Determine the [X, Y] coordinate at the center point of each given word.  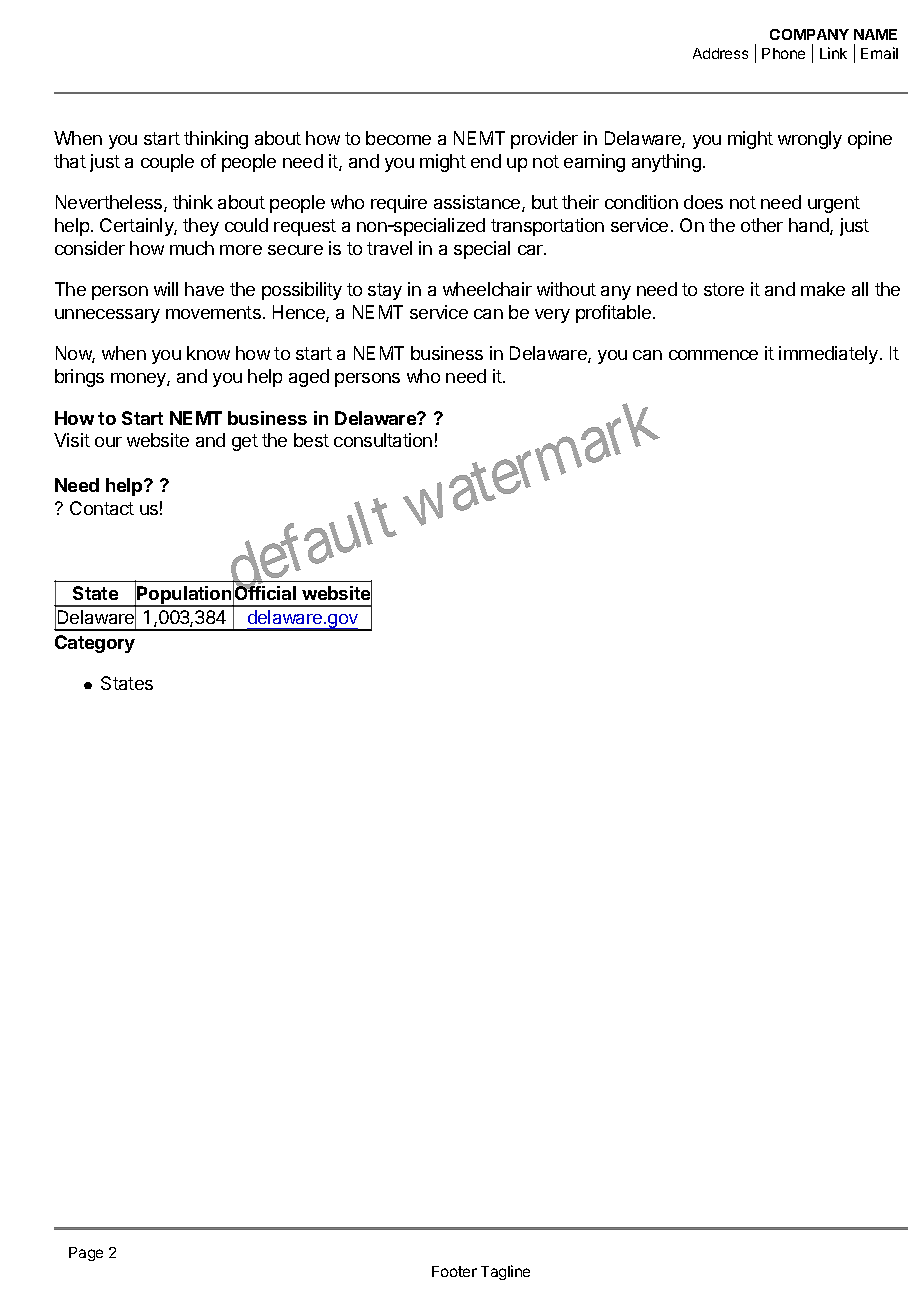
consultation [383, 440]
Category [95, 644]
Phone [783, 53]
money [139, 380]
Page [86, 1254]
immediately [830, 355]
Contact [102, 508]
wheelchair [487, 289]
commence [713, 355]
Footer [454, 1271]
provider [544, 140]
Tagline [505, 1272]
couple [167, 163]
